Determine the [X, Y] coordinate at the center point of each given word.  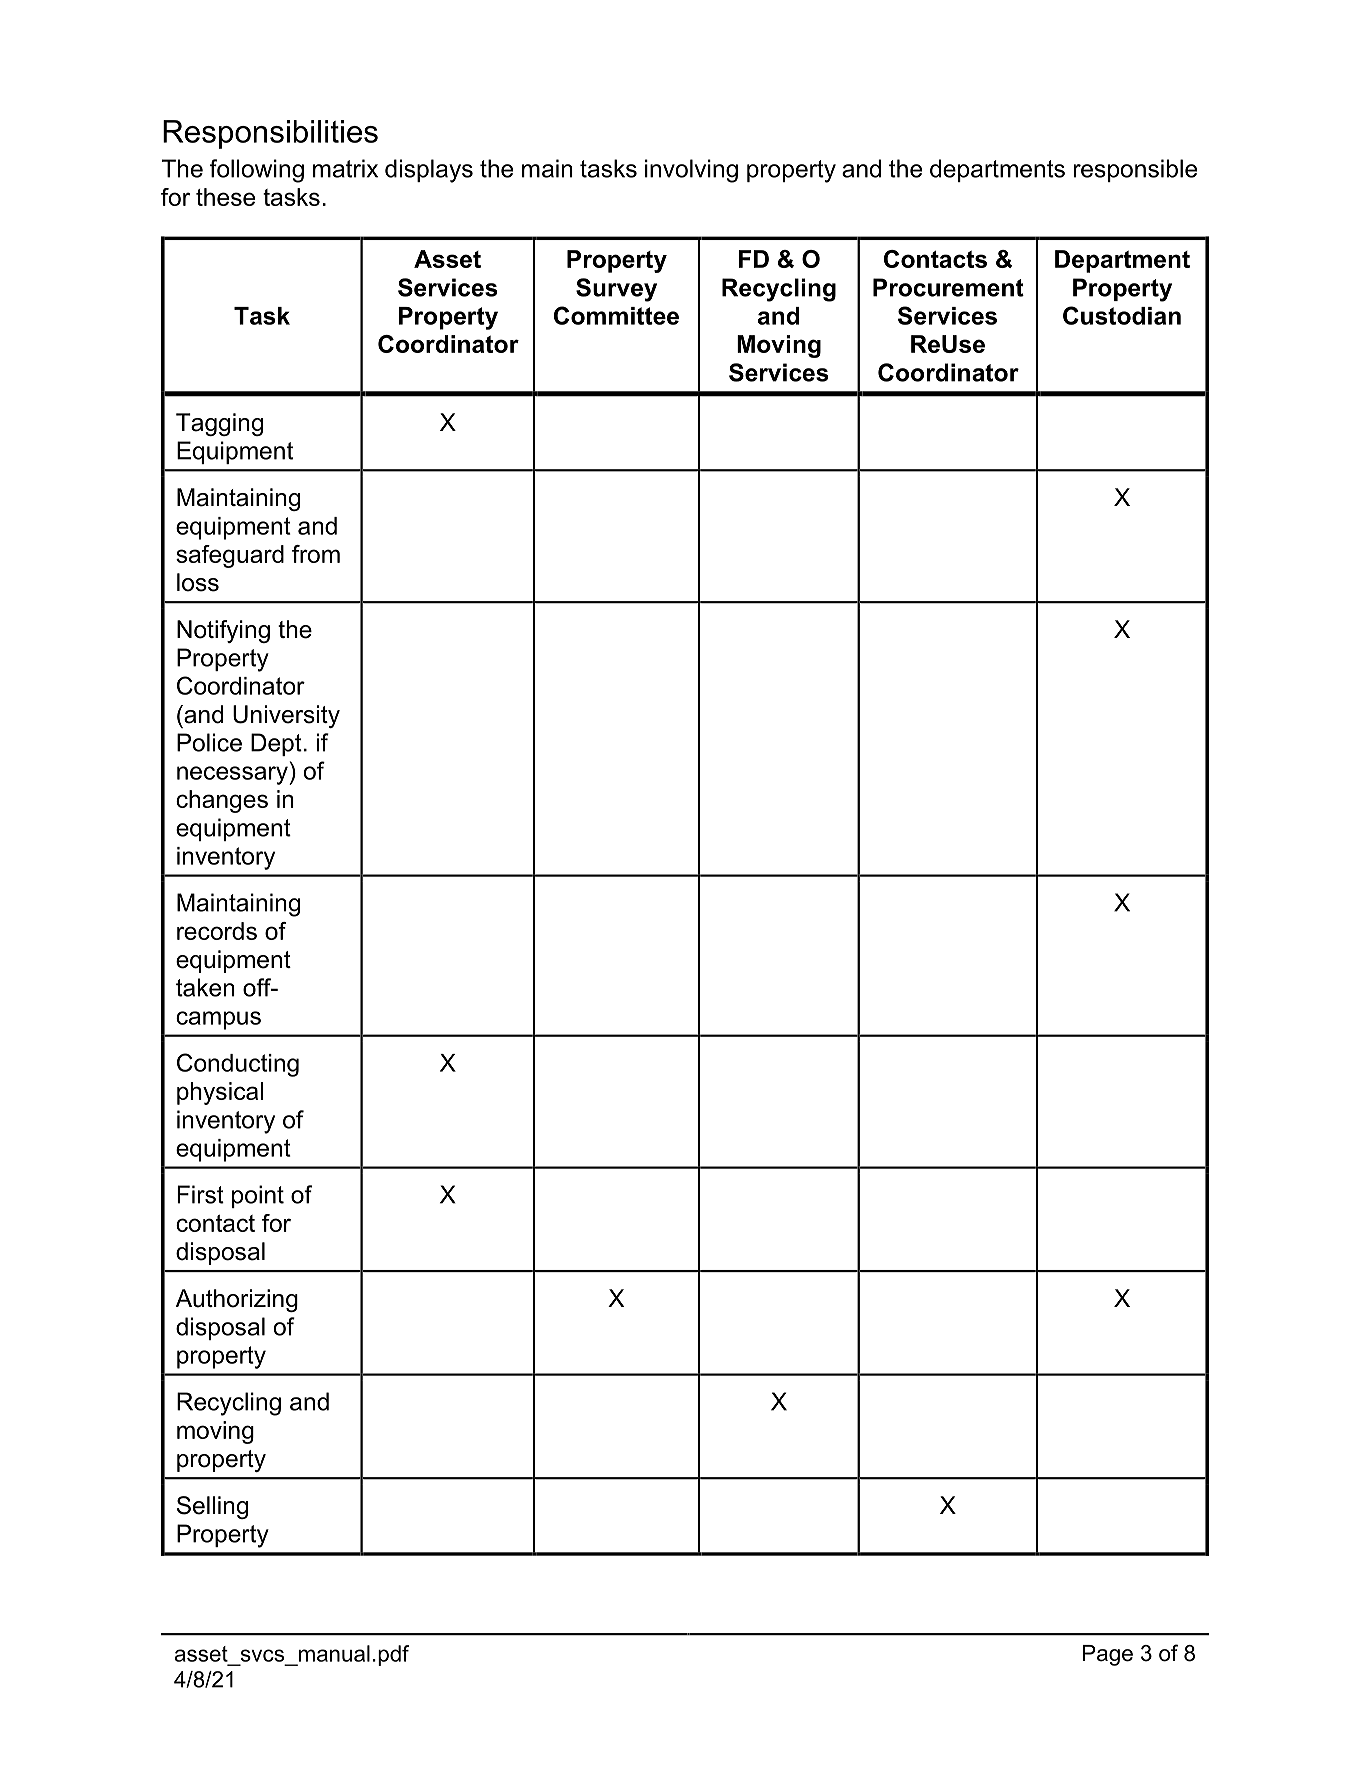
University [286, 716]
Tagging [219, 424]
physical [220, 1093]
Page [1108, 1655]
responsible [1135, 170]
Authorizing [237, 1300]
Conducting [238, 1065]
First [200, 1194]
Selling [212, 1507]
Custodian [1122, 315]
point [258, 1196]
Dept [276, 744]
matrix [345, 168]
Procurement [948, 287]
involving [691, 171]
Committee [616, 315]
